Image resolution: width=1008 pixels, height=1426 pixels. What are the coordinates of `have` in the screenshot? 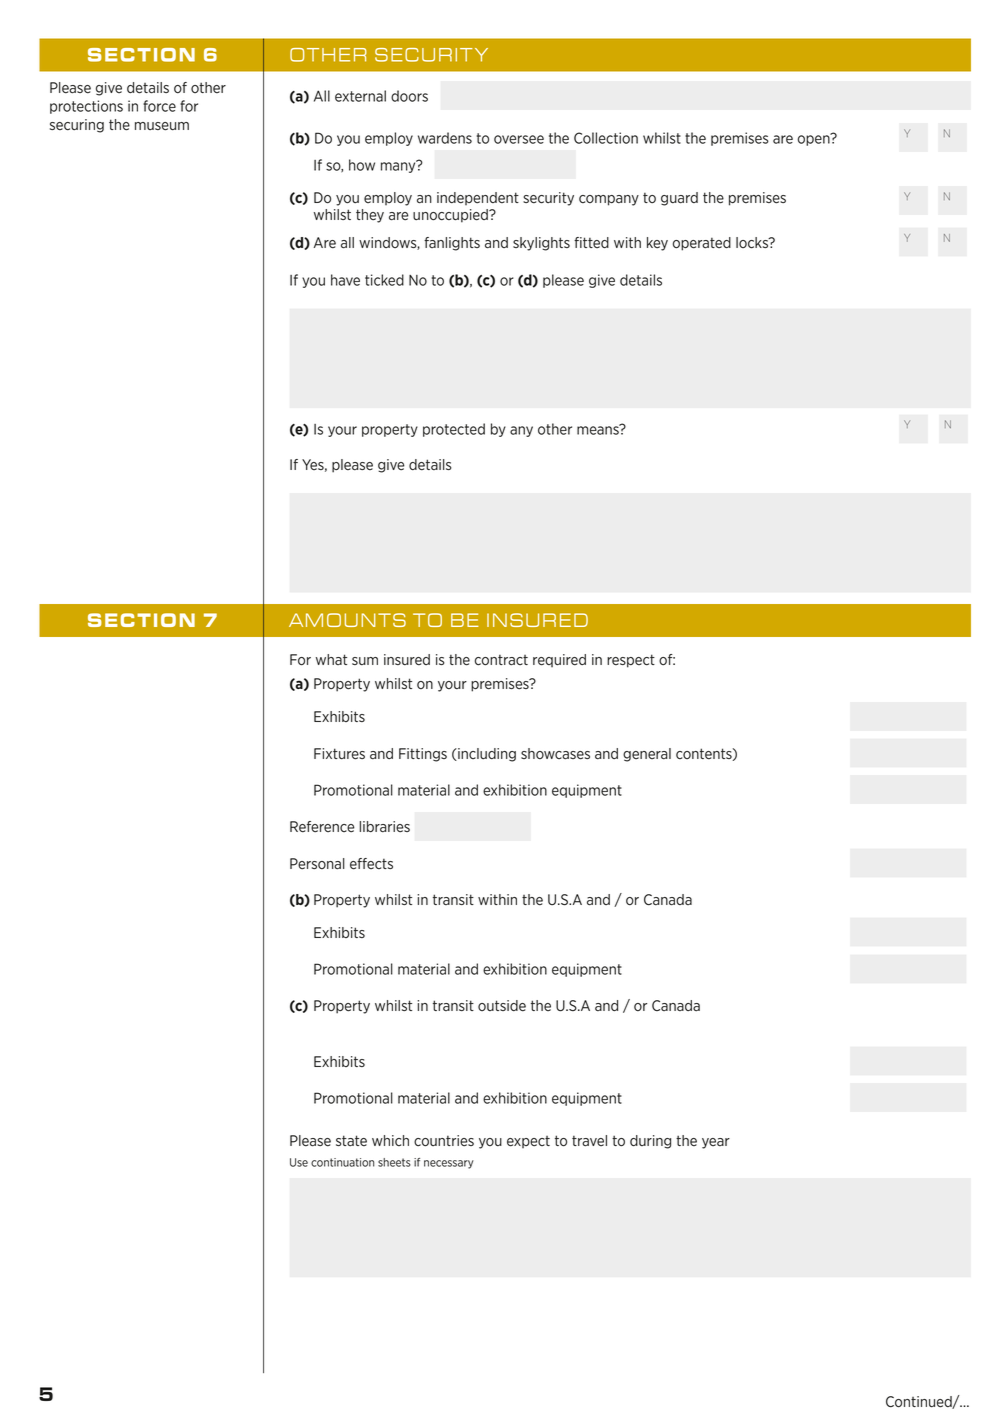 It's located at (345, 280).
